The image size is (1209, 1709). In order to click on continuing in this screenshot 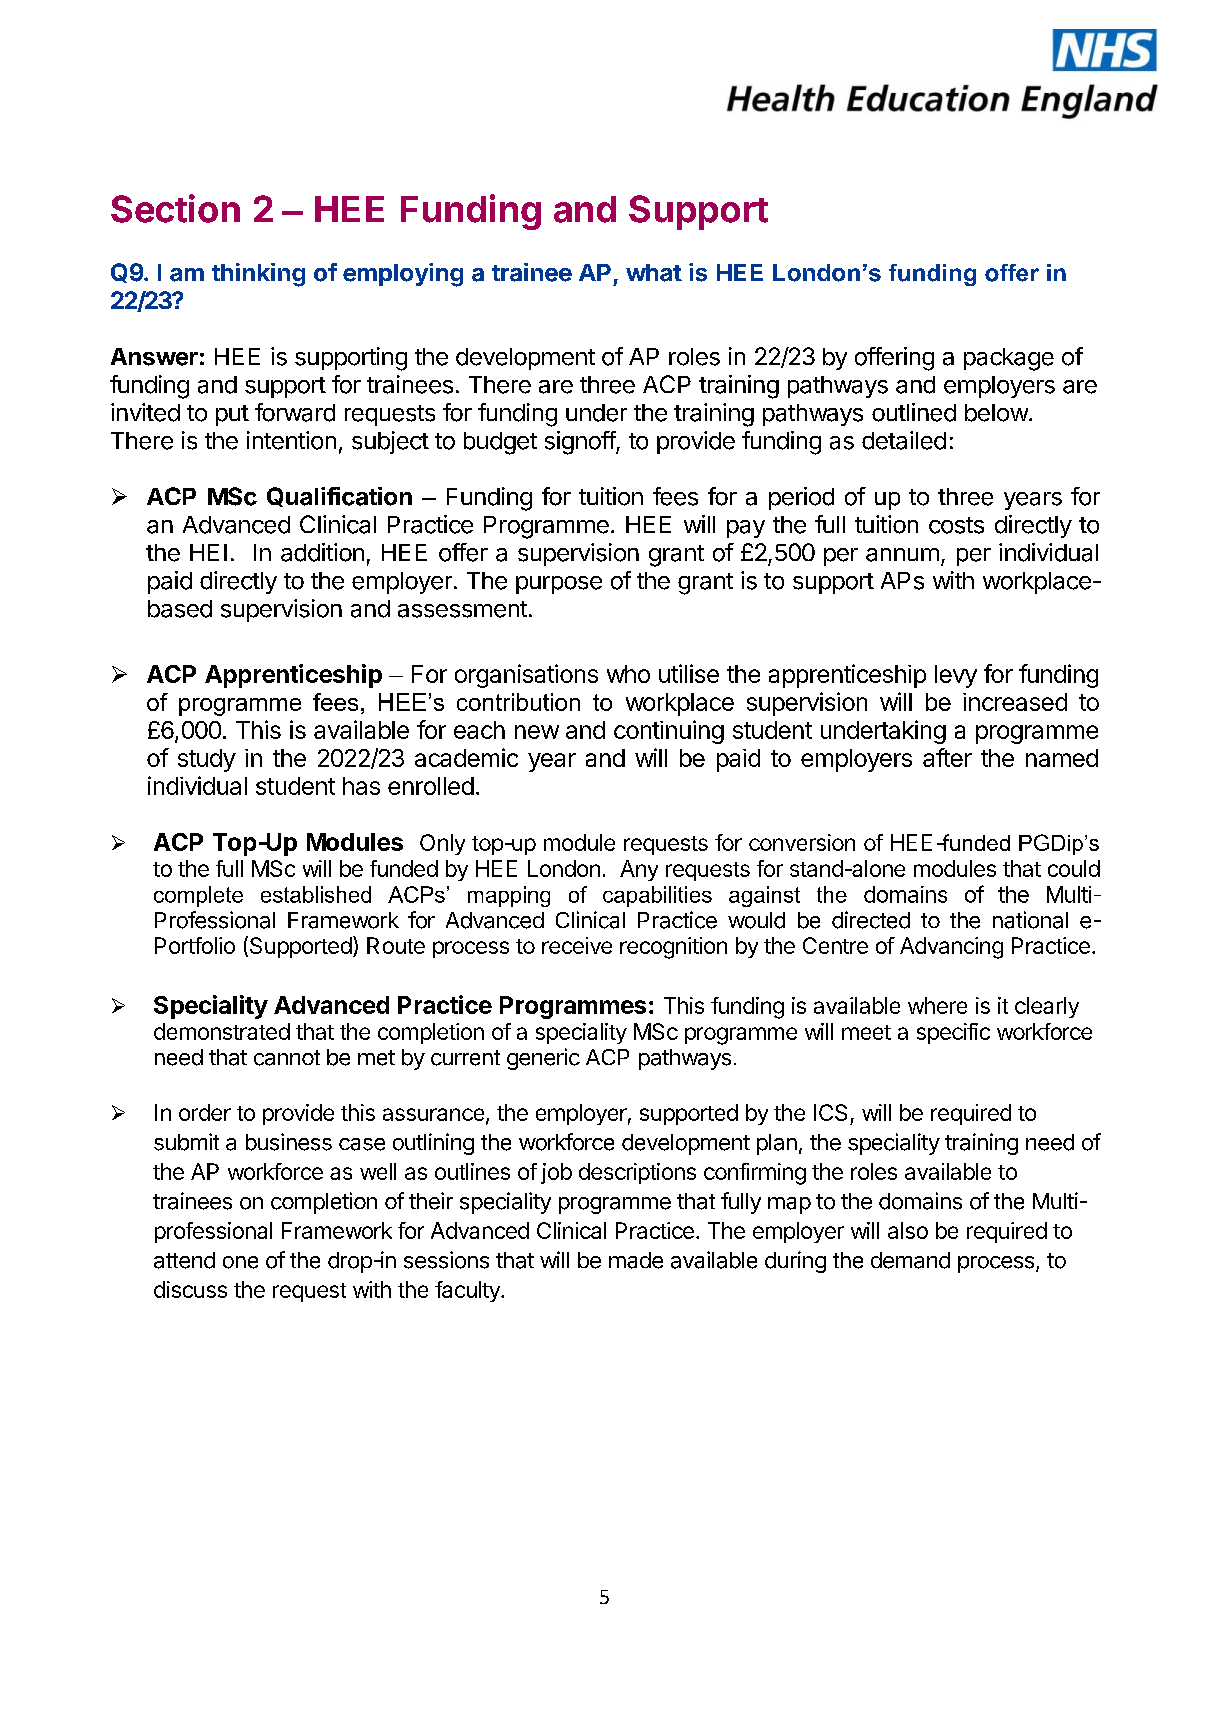, I will do `click(669, 732)`.
